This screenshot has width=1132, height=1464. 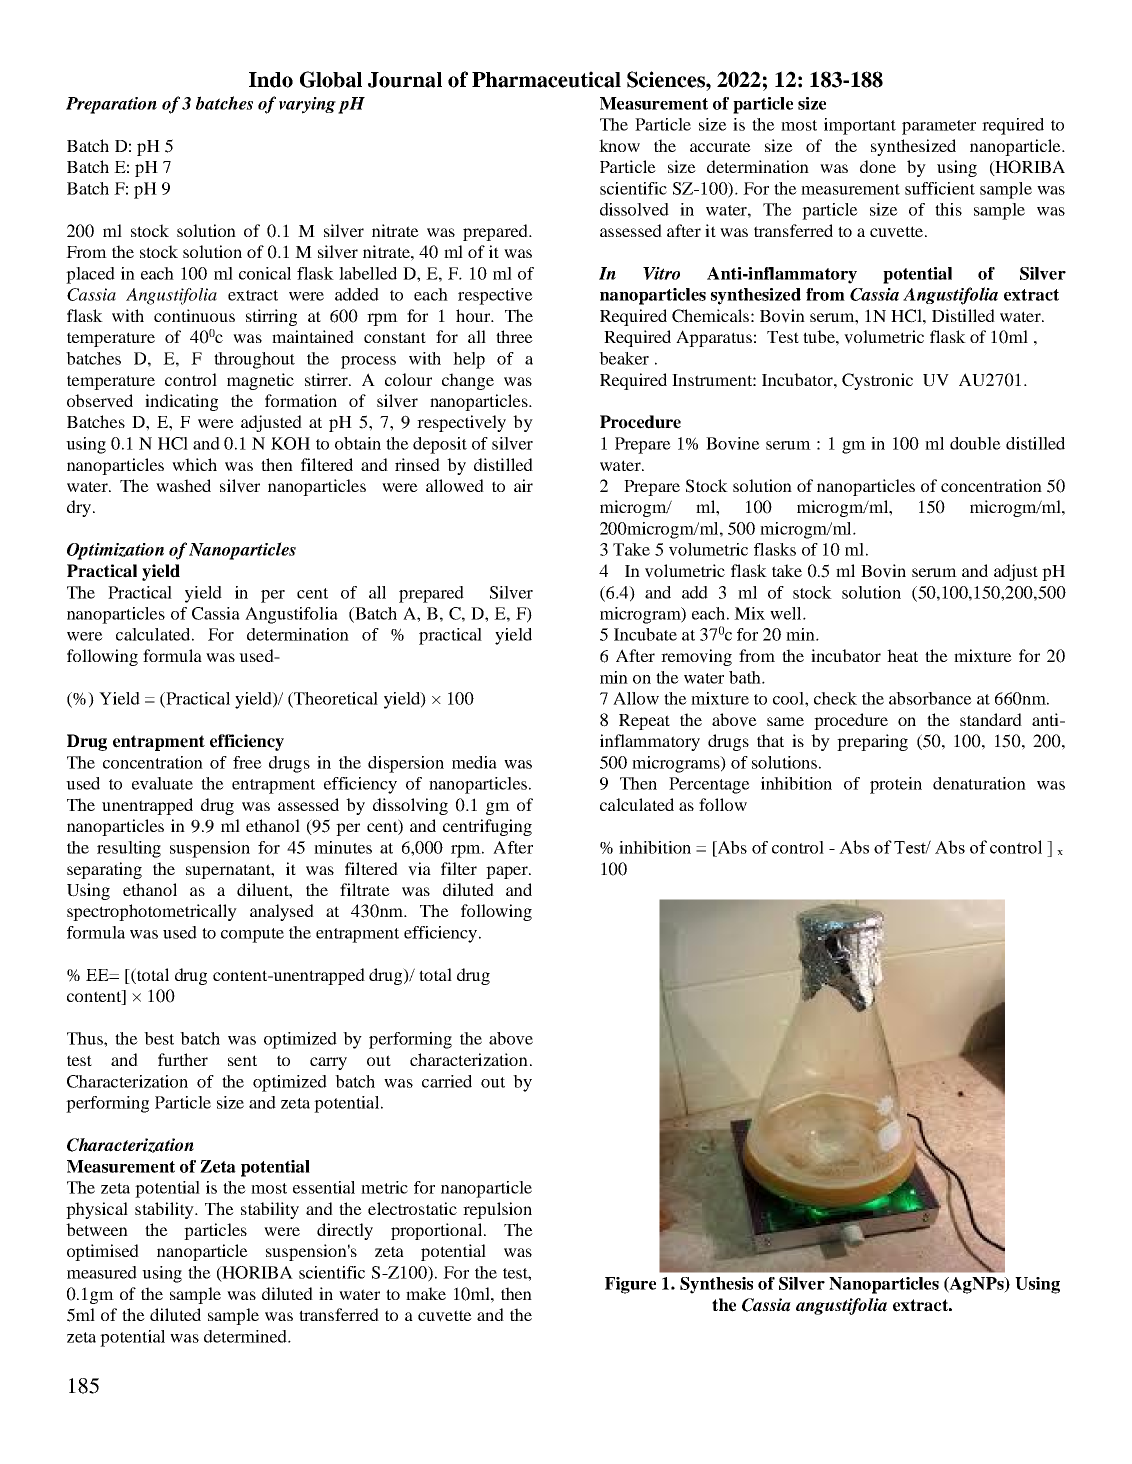 What do you see at coordinates (111, 105) in the screenshot?
I see `Preparation` at bounding box center [111, 105].
